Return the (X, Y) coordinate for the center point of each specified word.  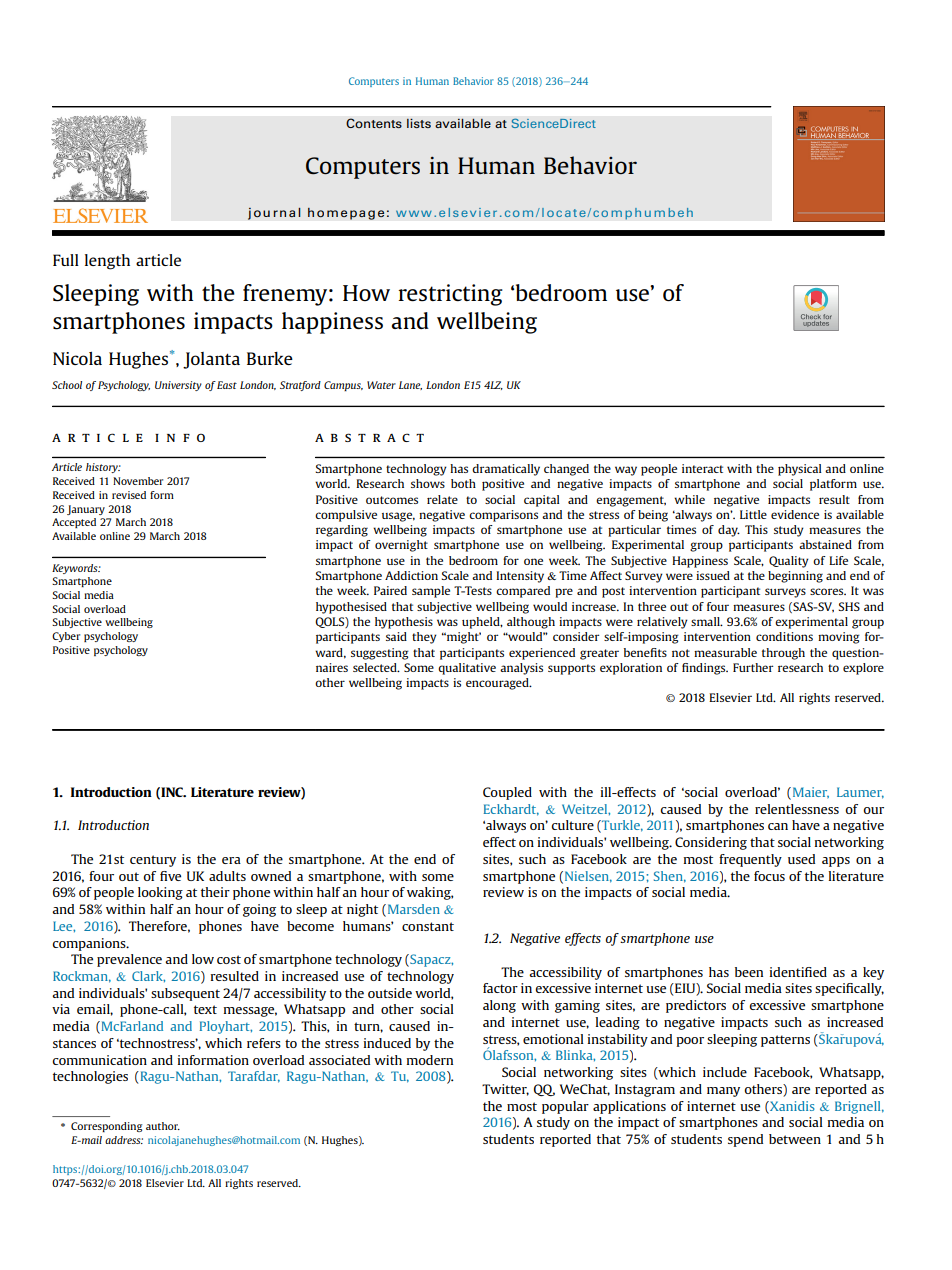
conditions (784, 636)
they (424, 638)
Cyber (66, 637)
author (163, 1126)
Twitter (505, 1090)
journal (274, 213)
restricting (450, 295)
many (723, 1092)
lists (419, 123)
